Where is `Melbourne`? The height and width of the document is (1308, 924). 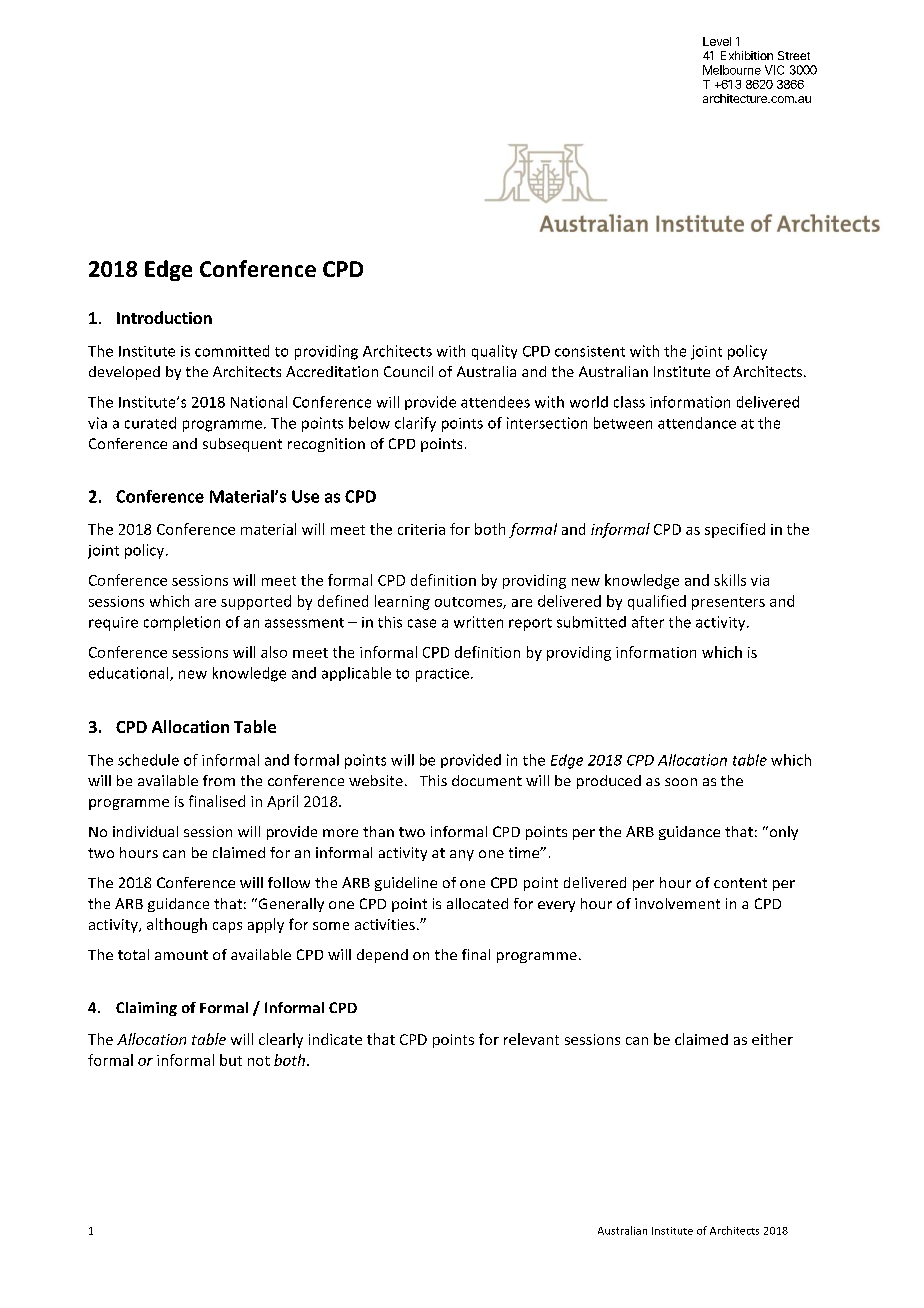 Melbourne is located at coordinates (732, 70).
